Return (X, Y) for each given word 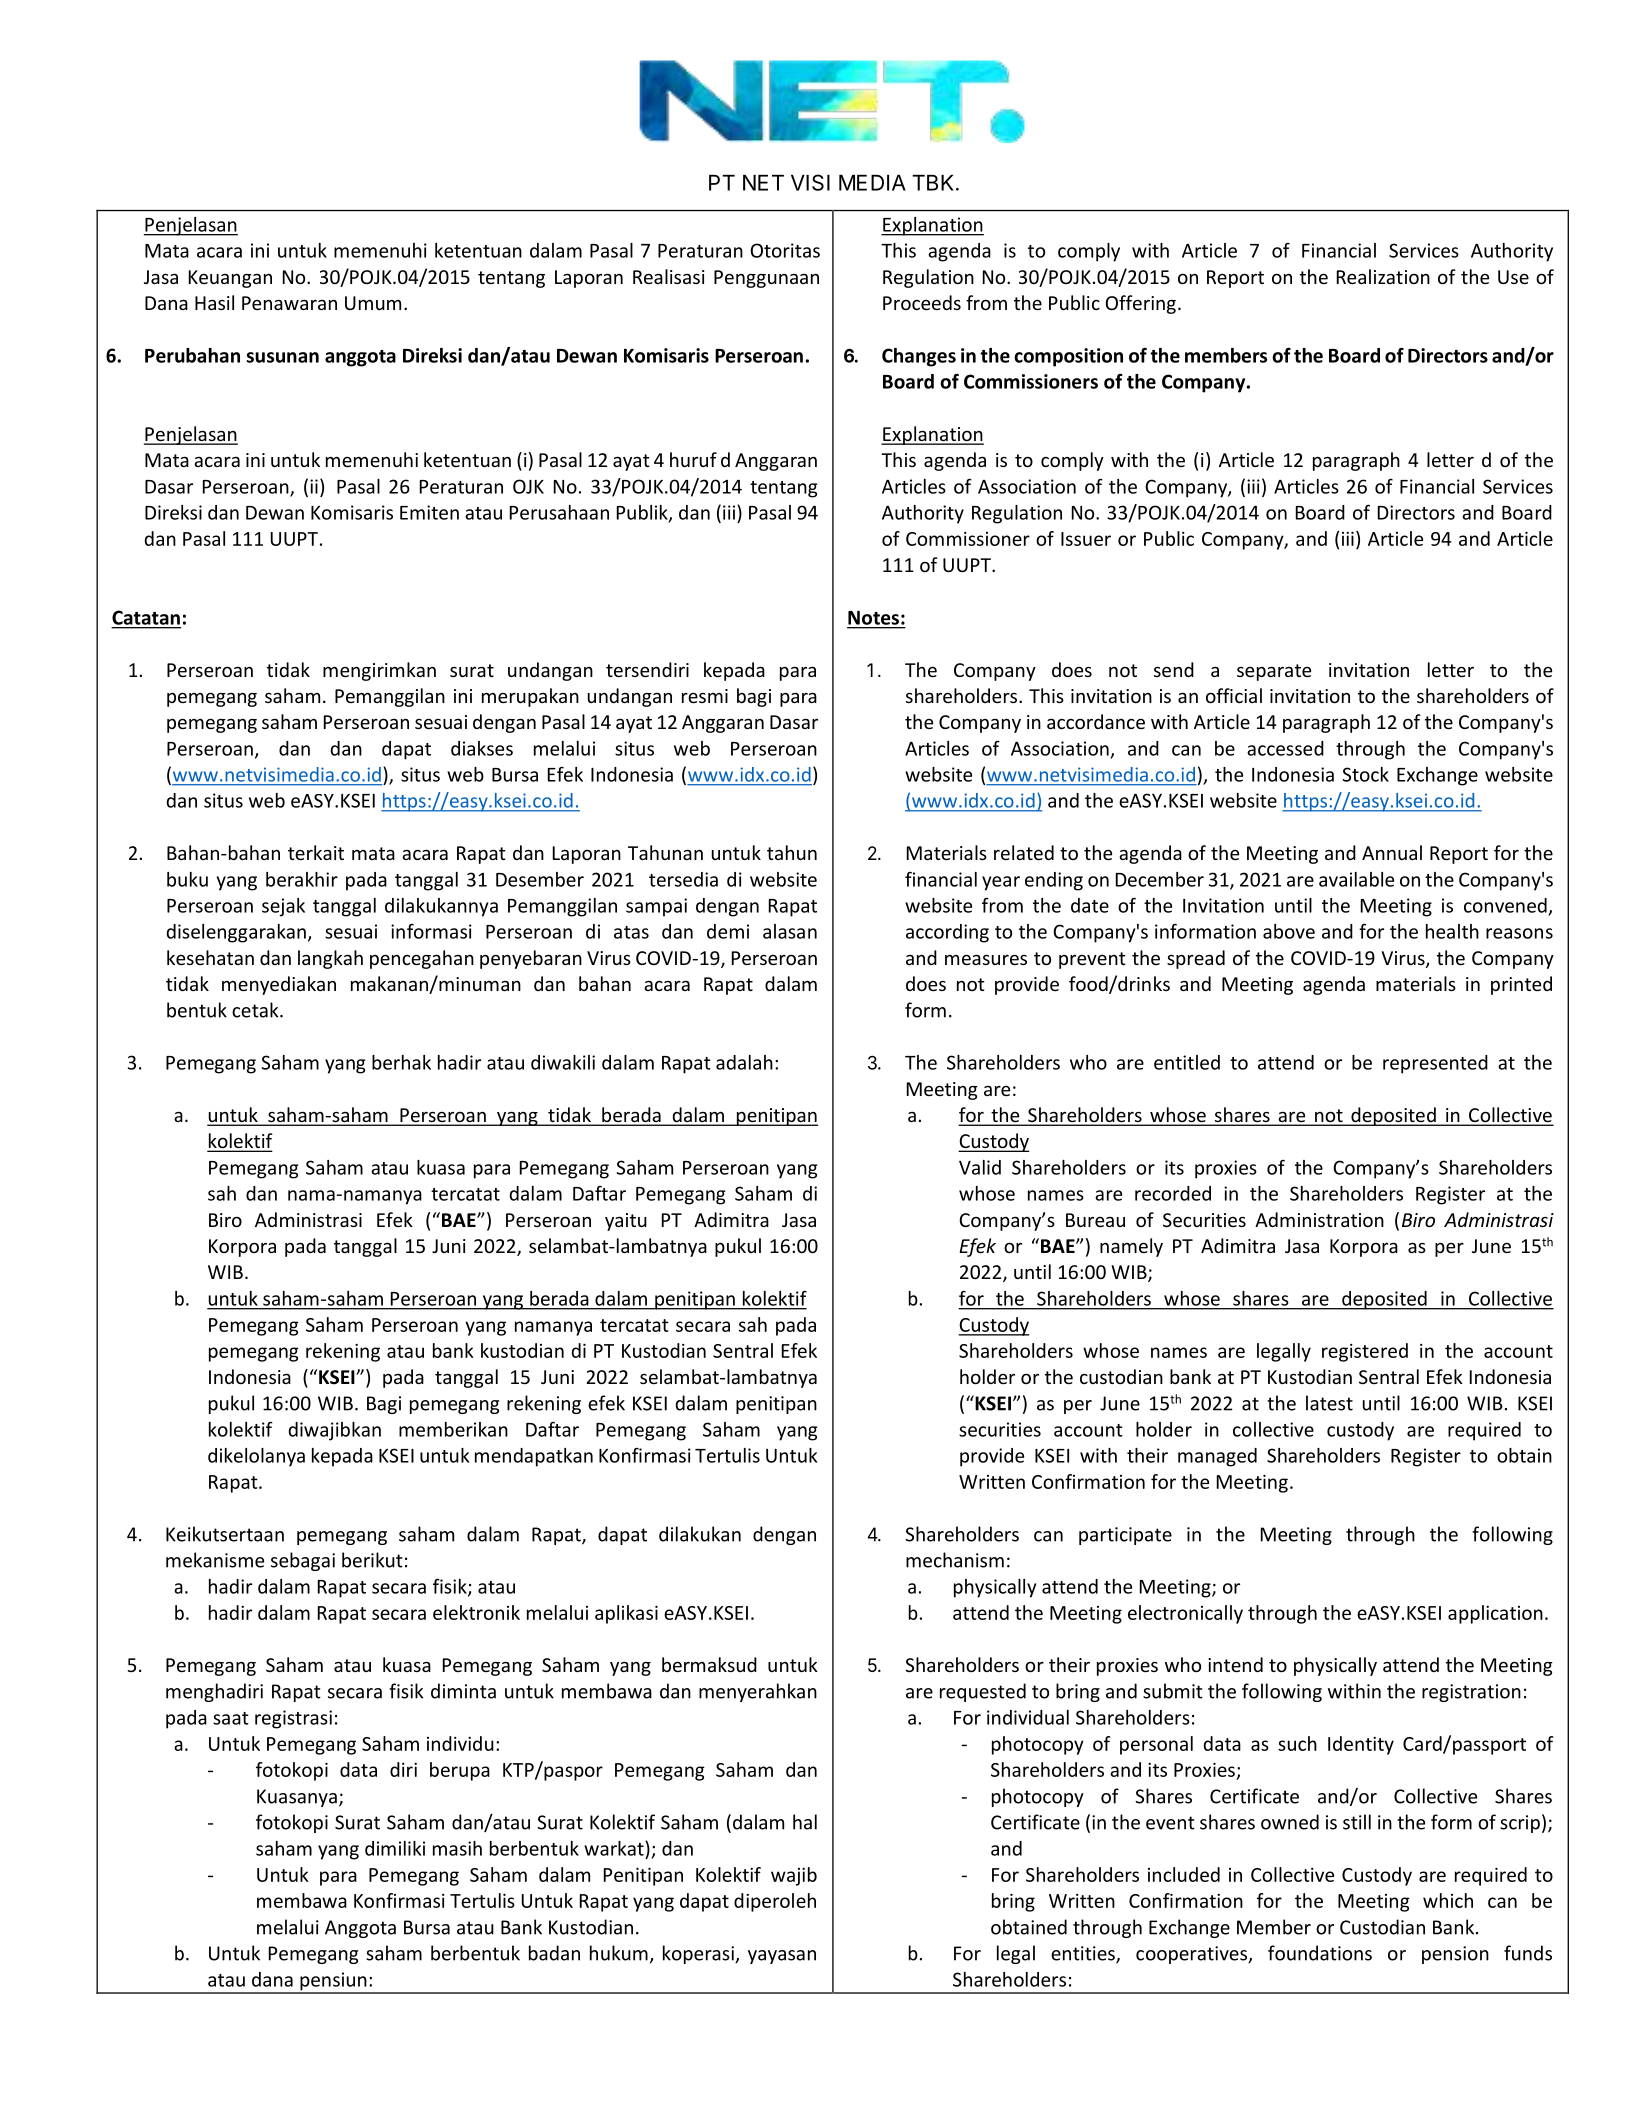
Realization (1383, 276)
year (1001, 883)
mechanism (955, 1560)
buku (187, 879)
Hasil (214, 302)
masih (457, 1848)
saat (231, 1718)
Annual (1392, 852)
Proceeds (922, 302)
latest (1329, 1403)
